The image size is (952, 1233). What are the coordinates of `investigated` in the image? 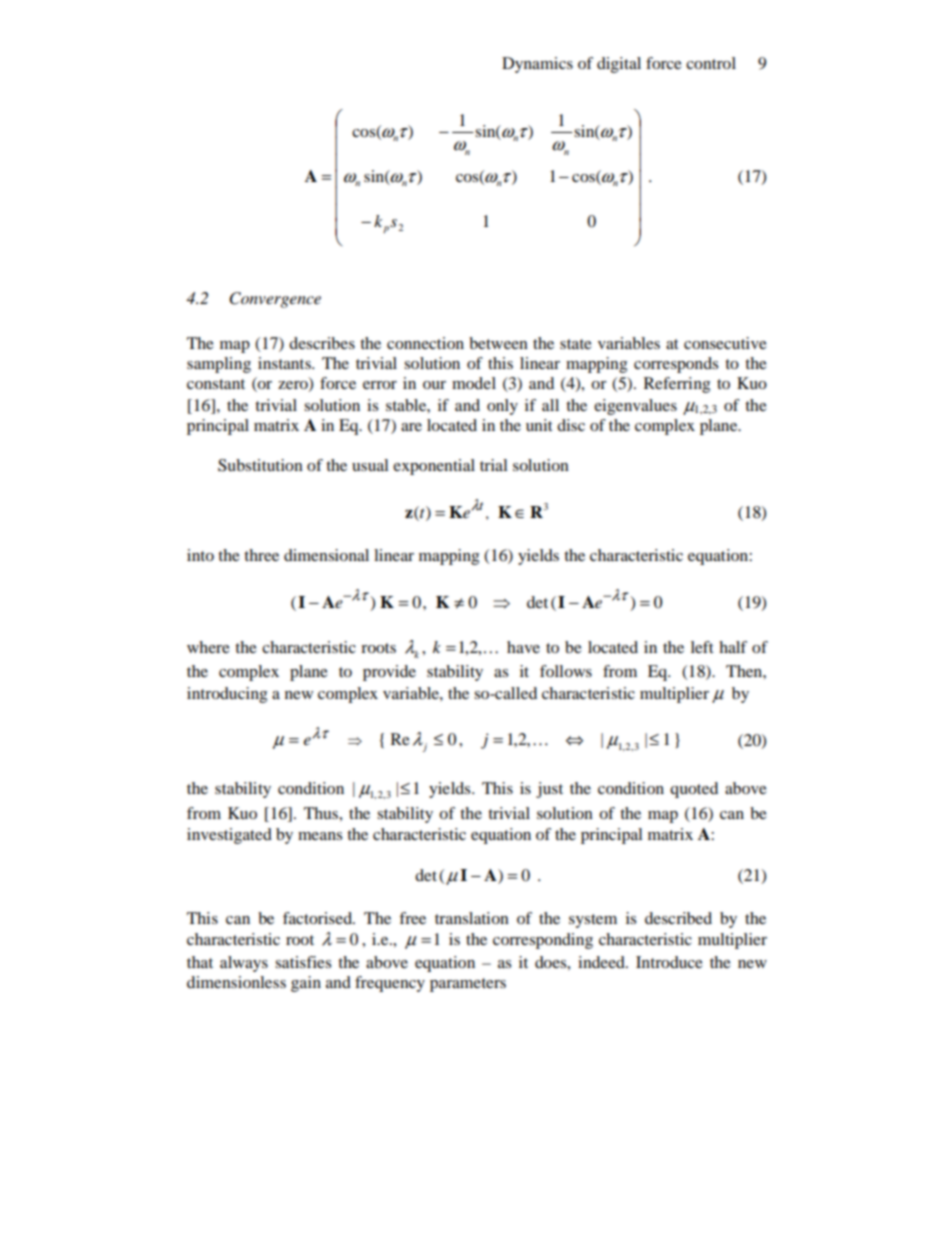 It's located at (229, 836).
